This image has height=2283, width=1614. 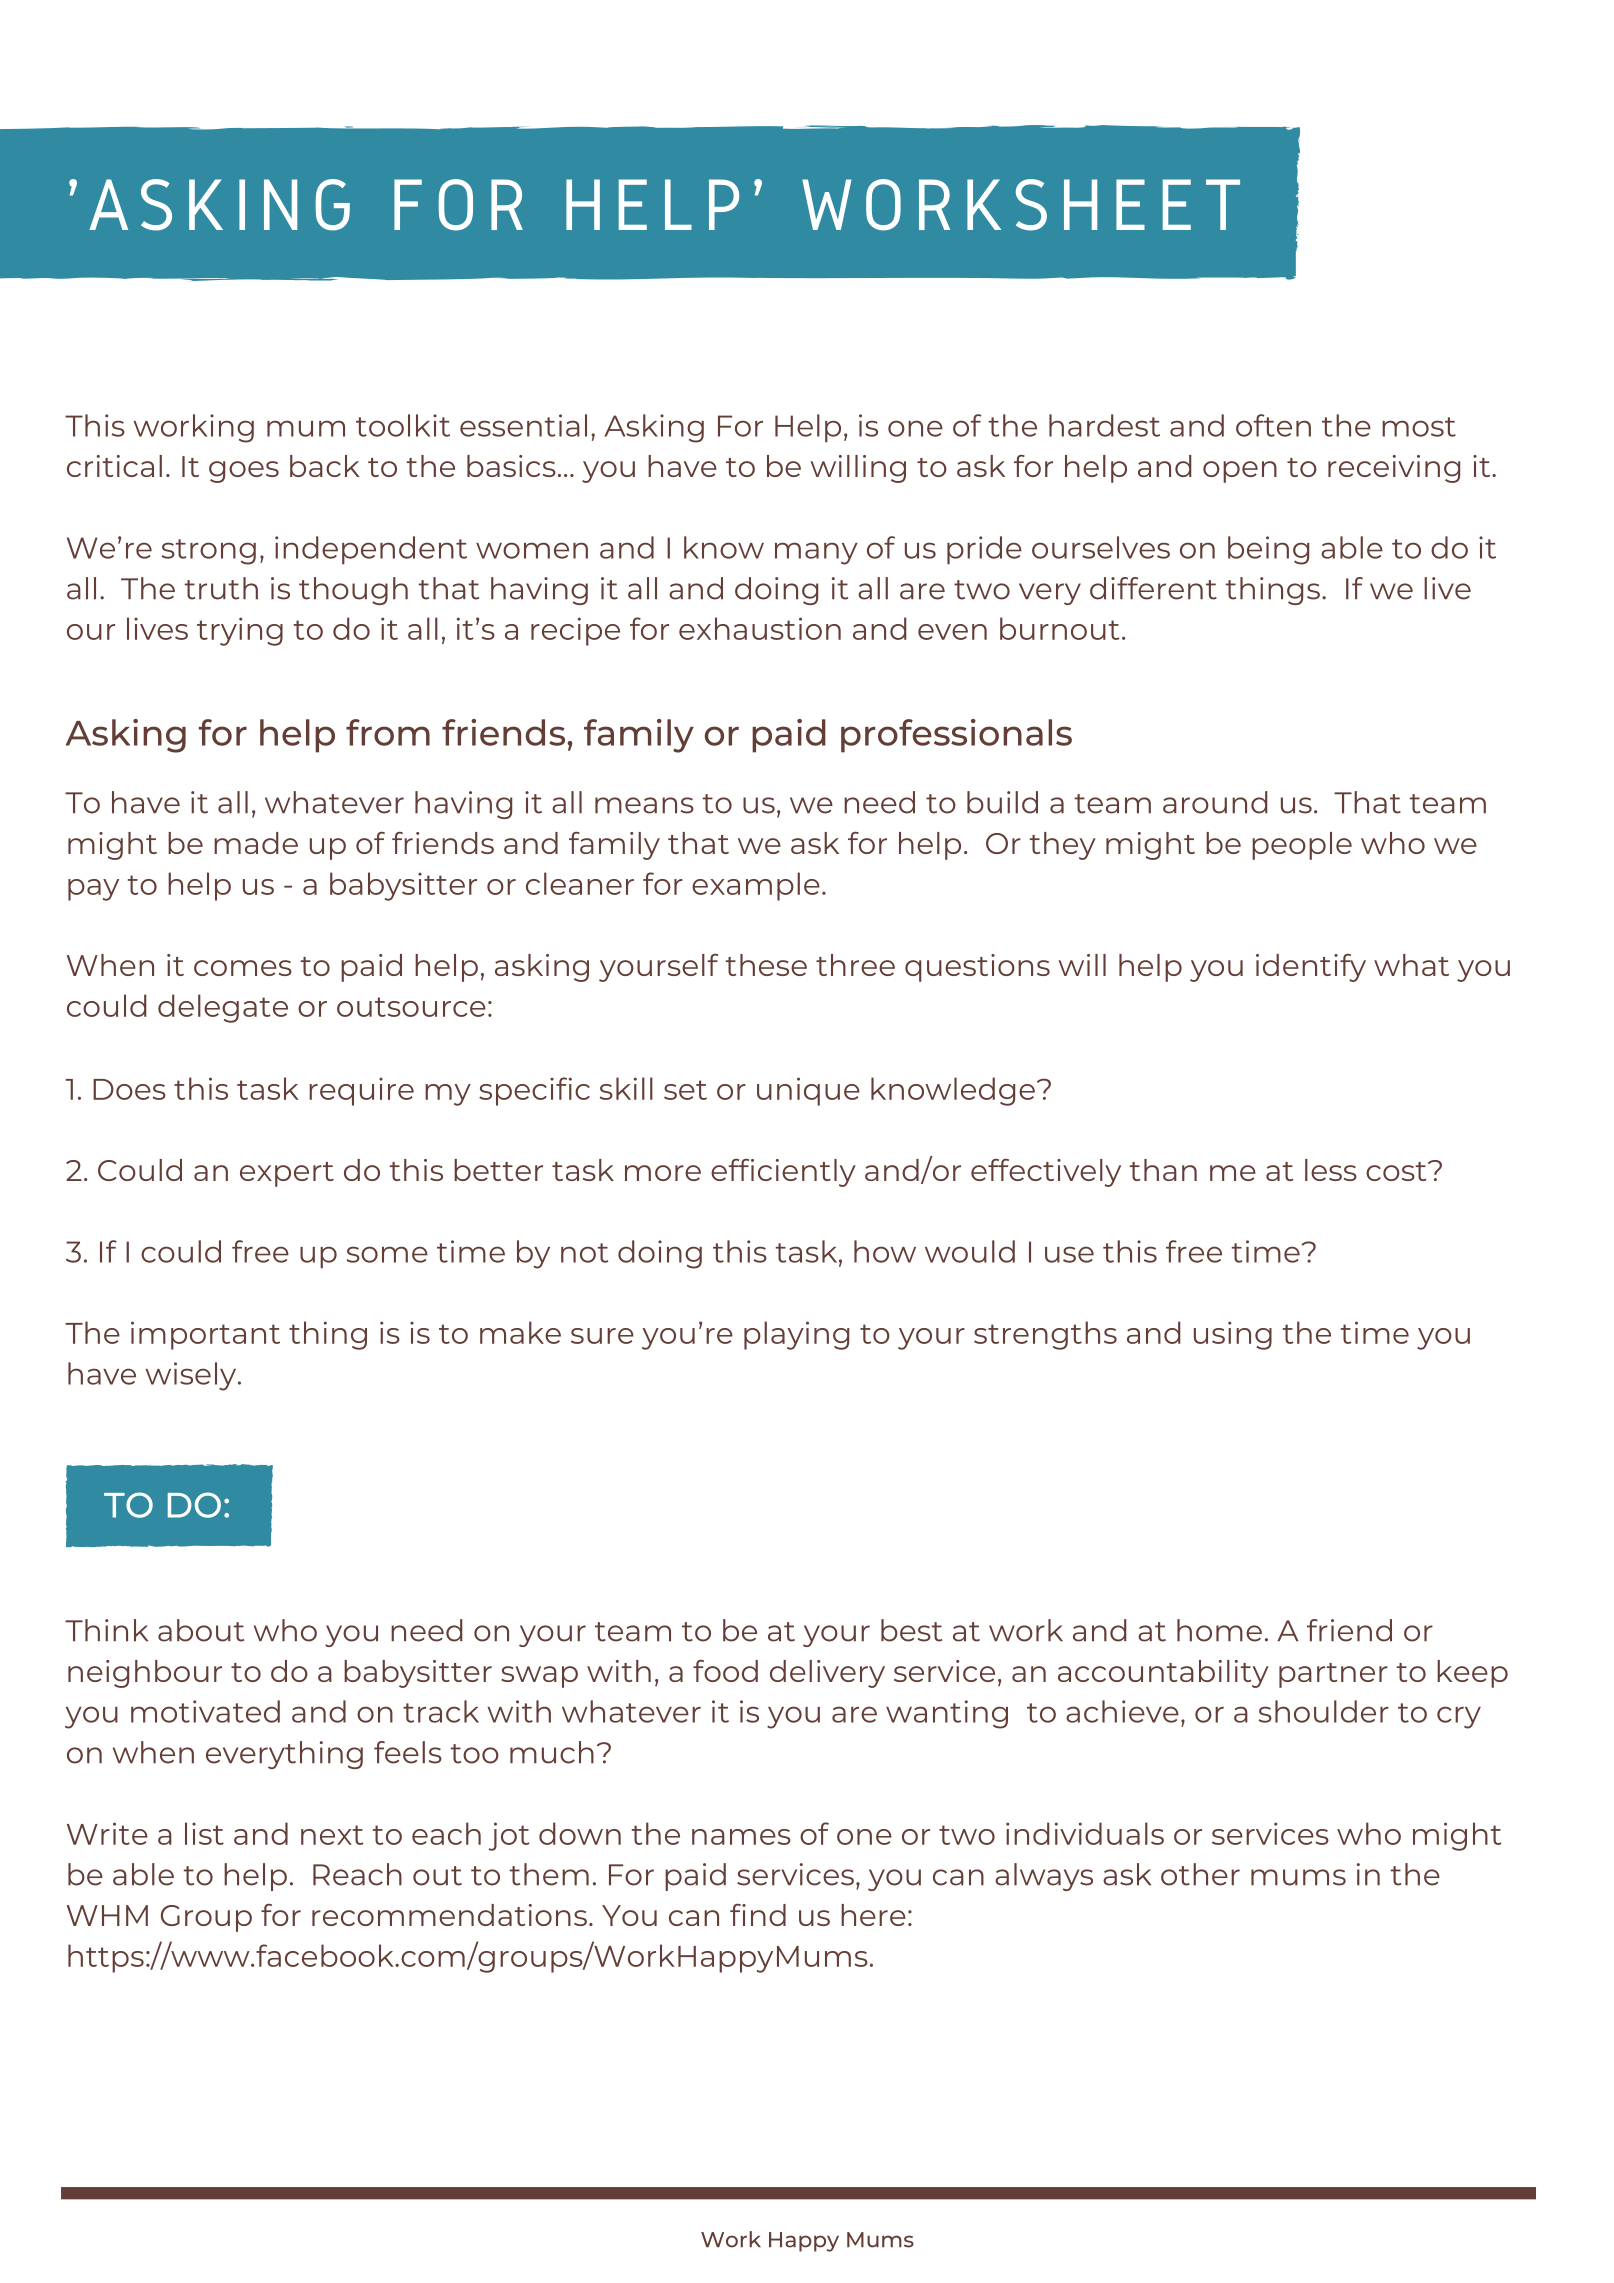 What do you see at coordinates (1331, 1170) in the image?
I see `less` at bounding box center [1331, 1170].
